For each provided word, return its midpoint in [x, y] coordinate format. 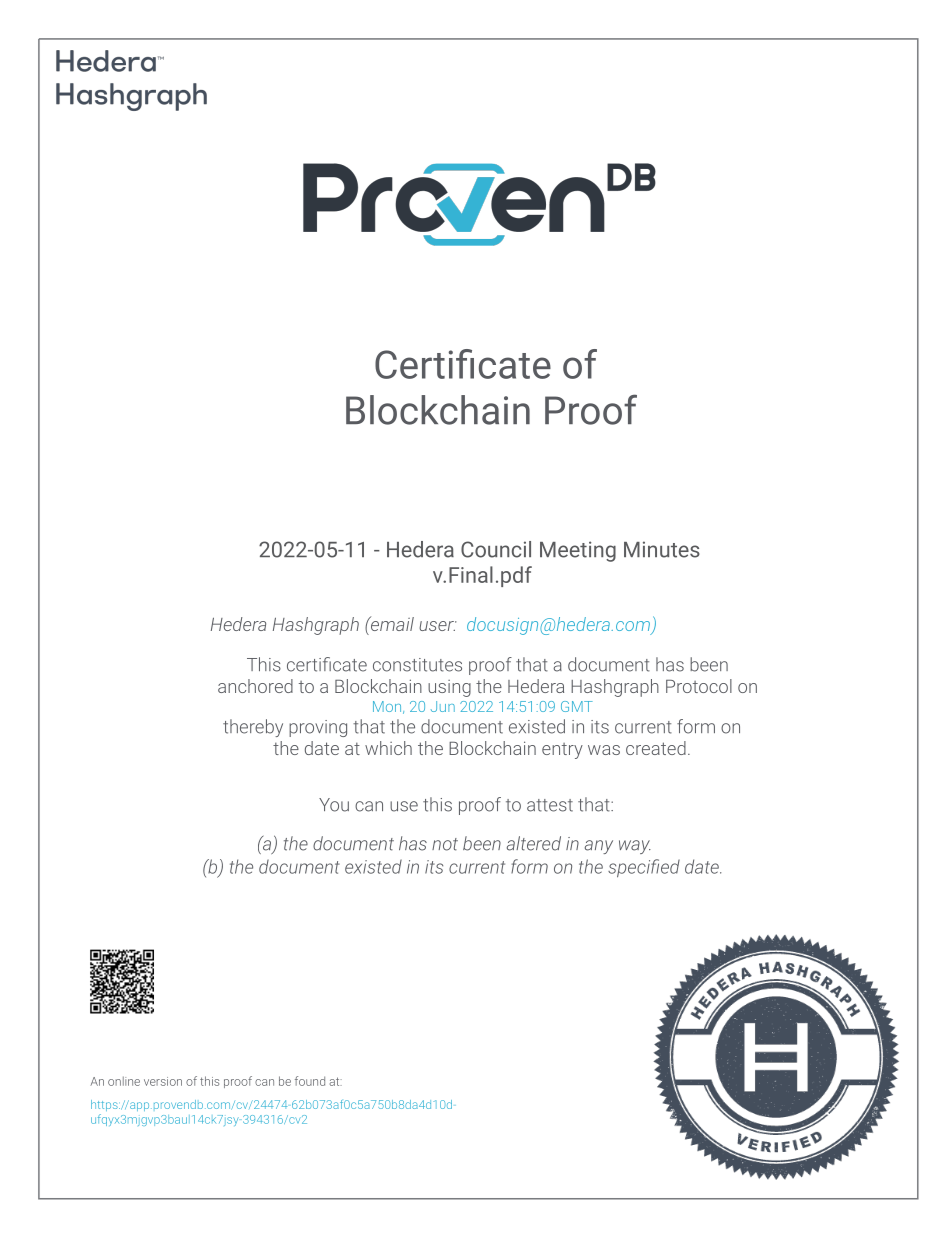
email [391, 623]
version [163, 1081]
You [334, 805]
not [445, 844]
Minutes [662, 549]
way [635, 847]
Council [496, 549]
